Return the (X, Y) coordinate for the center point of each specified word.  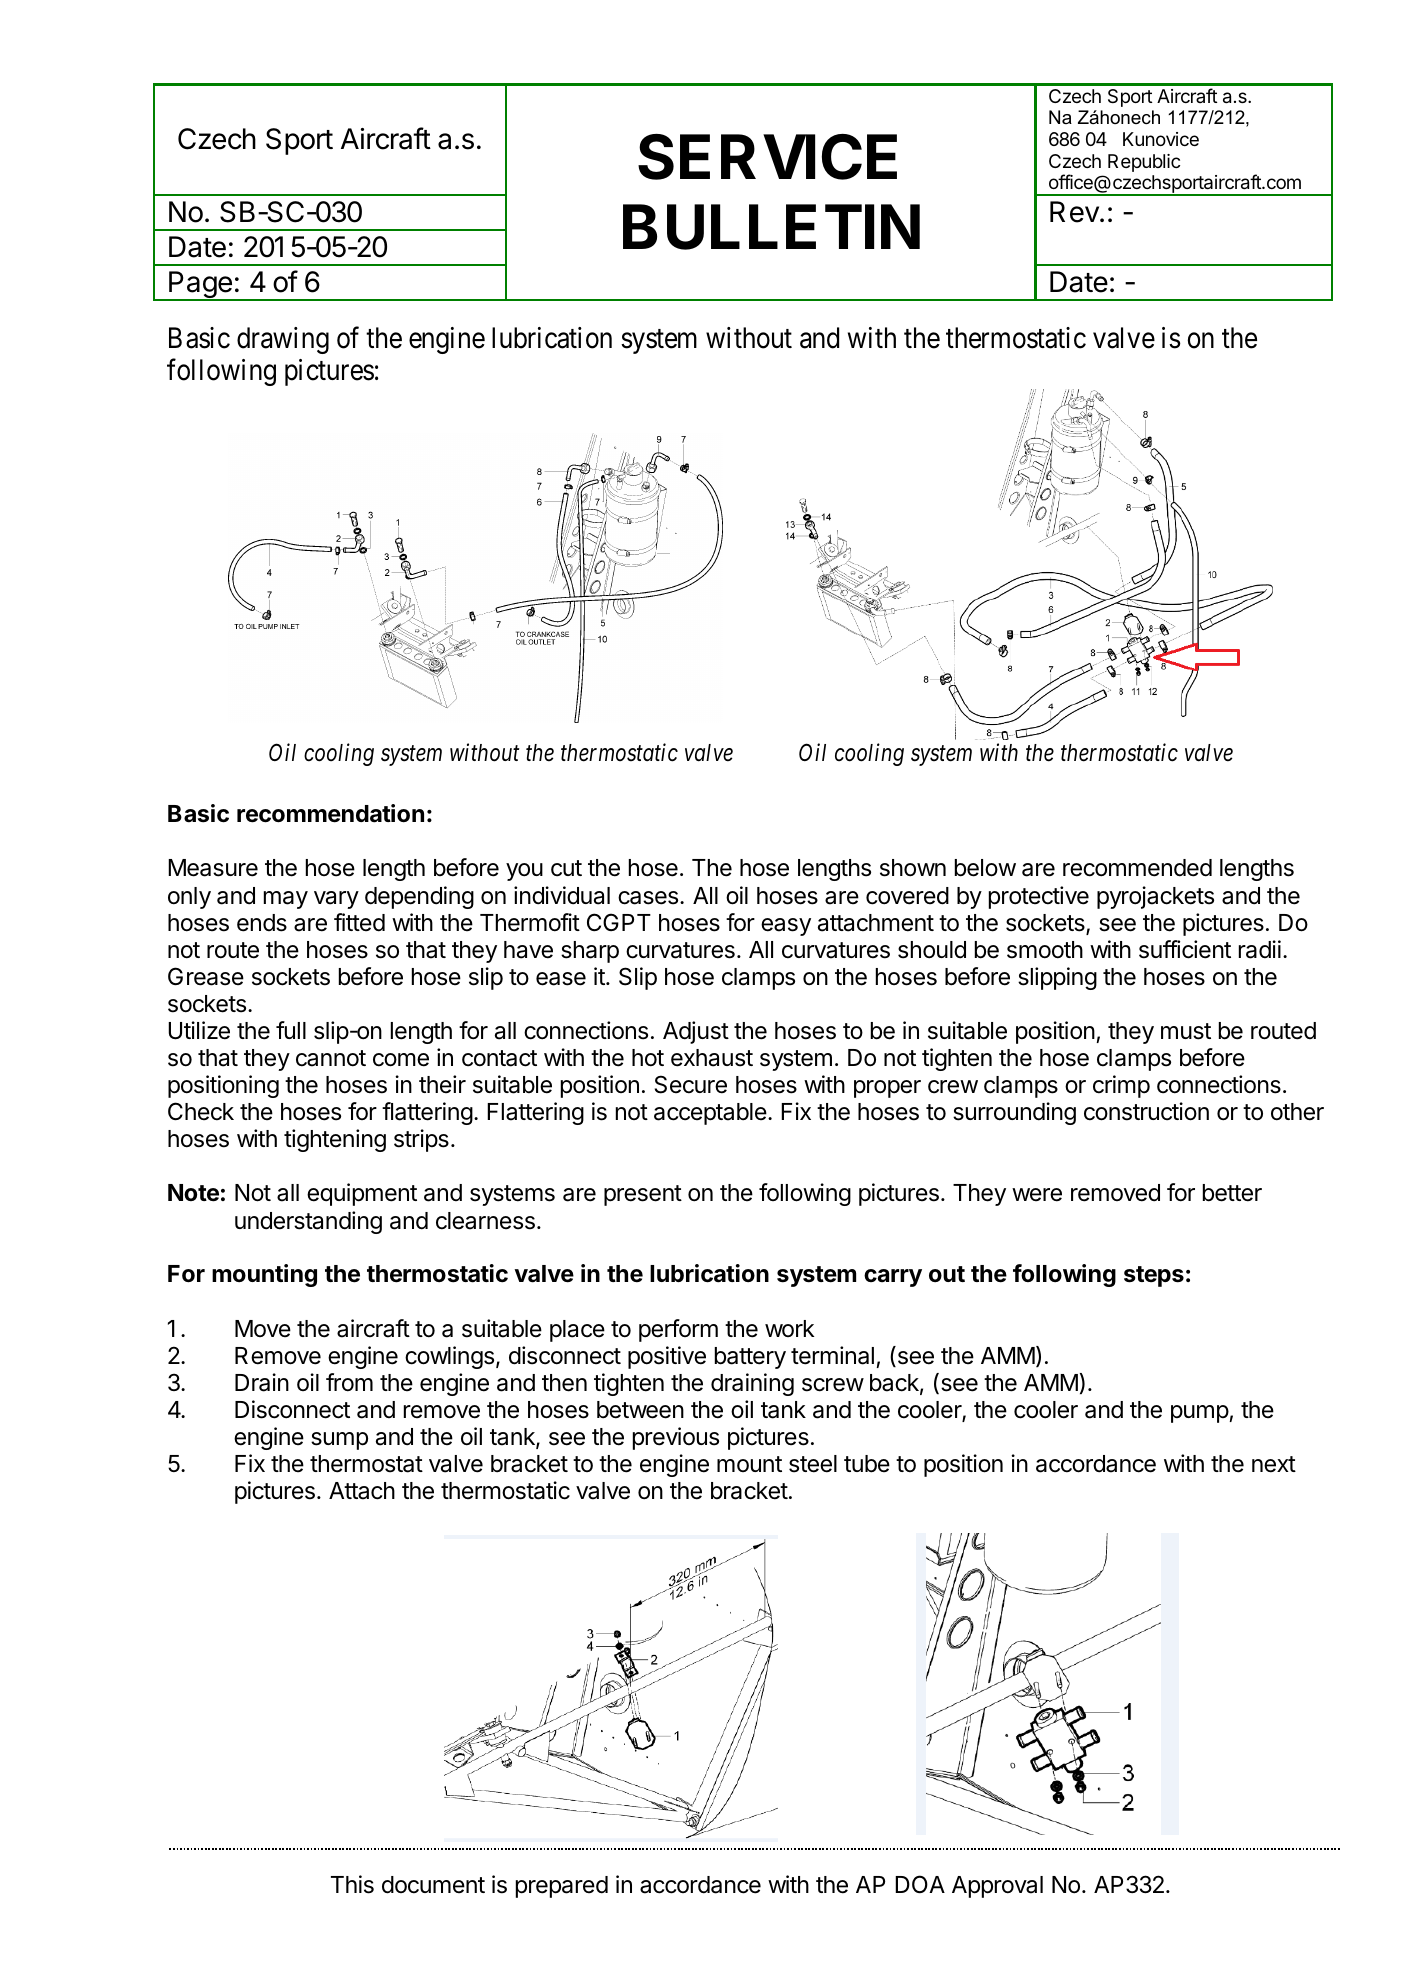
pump (1200, 1414)
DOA (920, 1884)
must (1186, 1031)
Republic (1144, 163)
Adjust (696, 1032)
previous (676, 1438)
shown (913, 868)
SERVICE (767, 157)
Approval (997, 1887)
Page (200, 286)
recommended (1137, 868)
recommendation (330, 813)
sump (339, 1441)
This (352, 1884)
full (291, 1030)
